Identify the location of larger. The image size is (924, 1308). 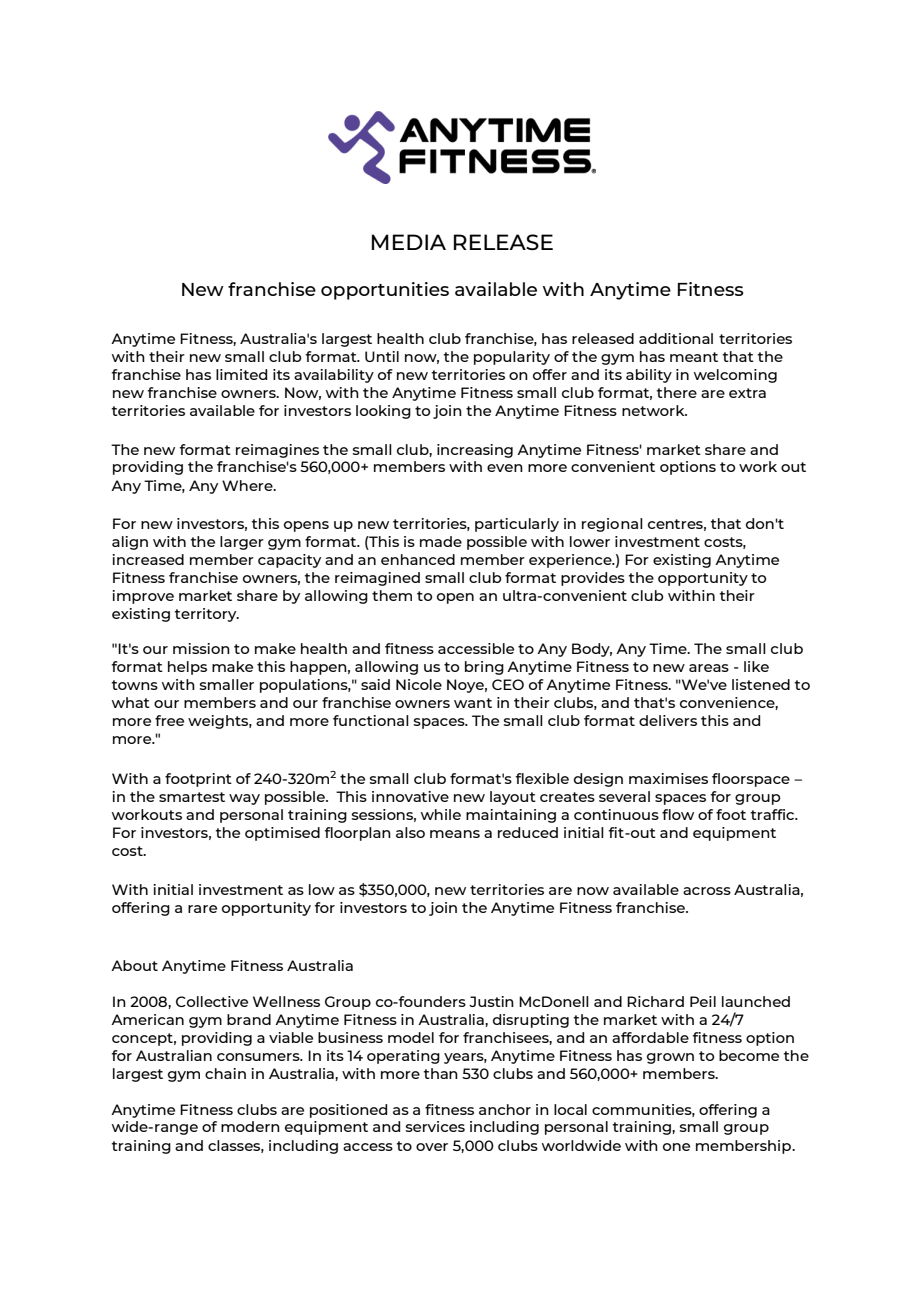
(242, 543).
